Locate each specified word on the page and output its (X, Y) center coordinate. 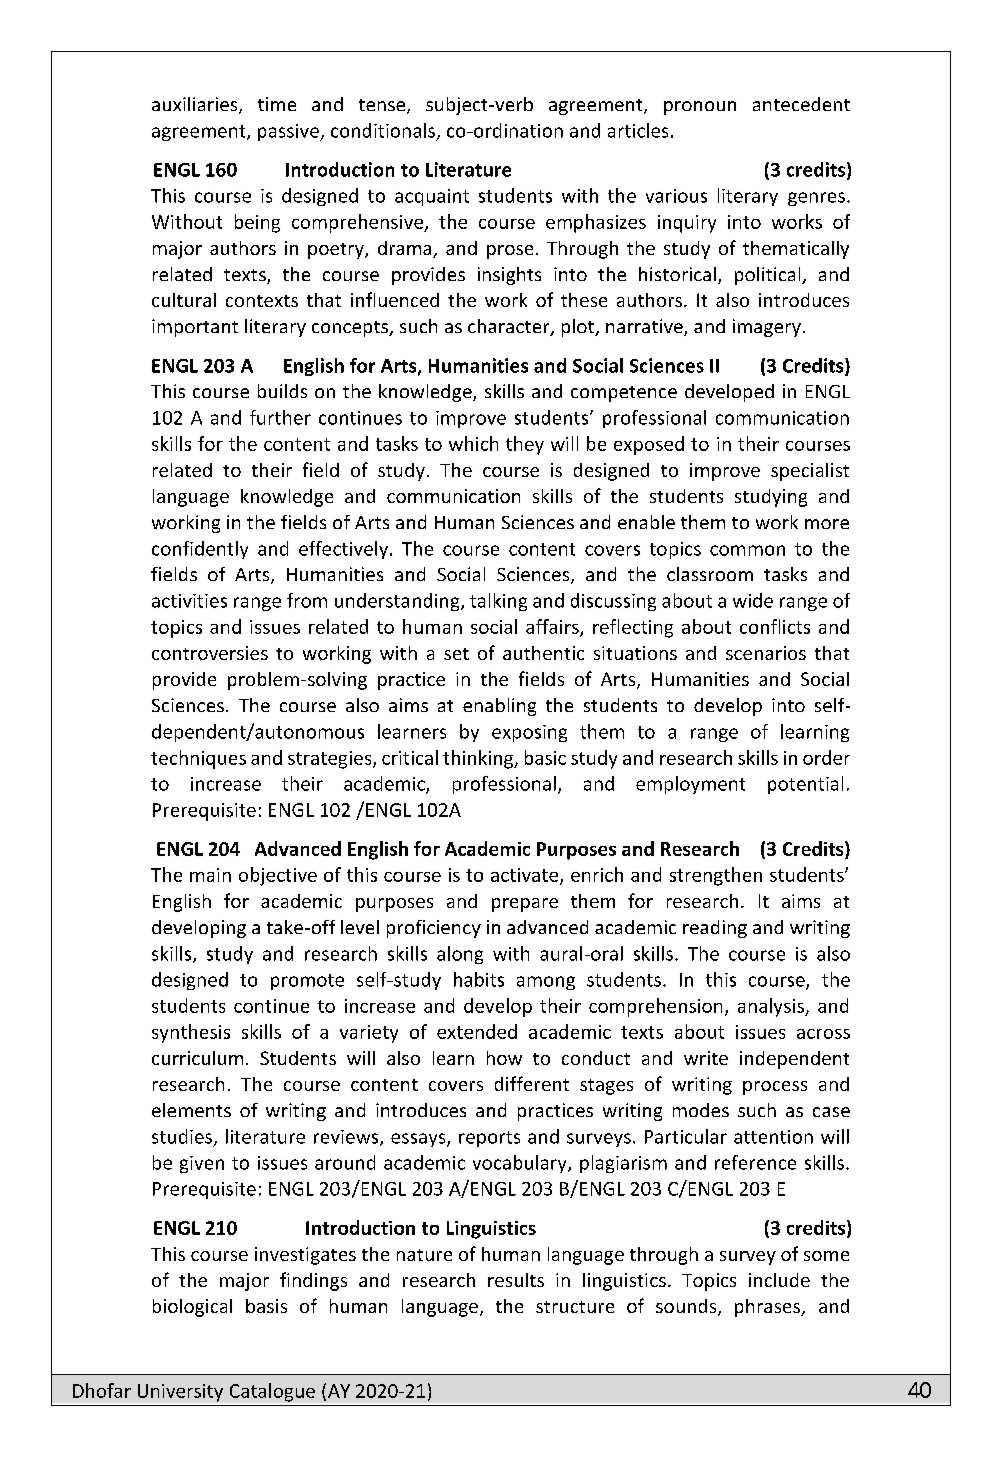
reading (715, 929)
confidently (200, 550)
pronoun (700, 108)
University (180, 1393)
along (460, 955)
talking (498, 602)
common (747, 550)
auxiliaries (196, 105)
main (210, 875)
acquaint (432, 197)
